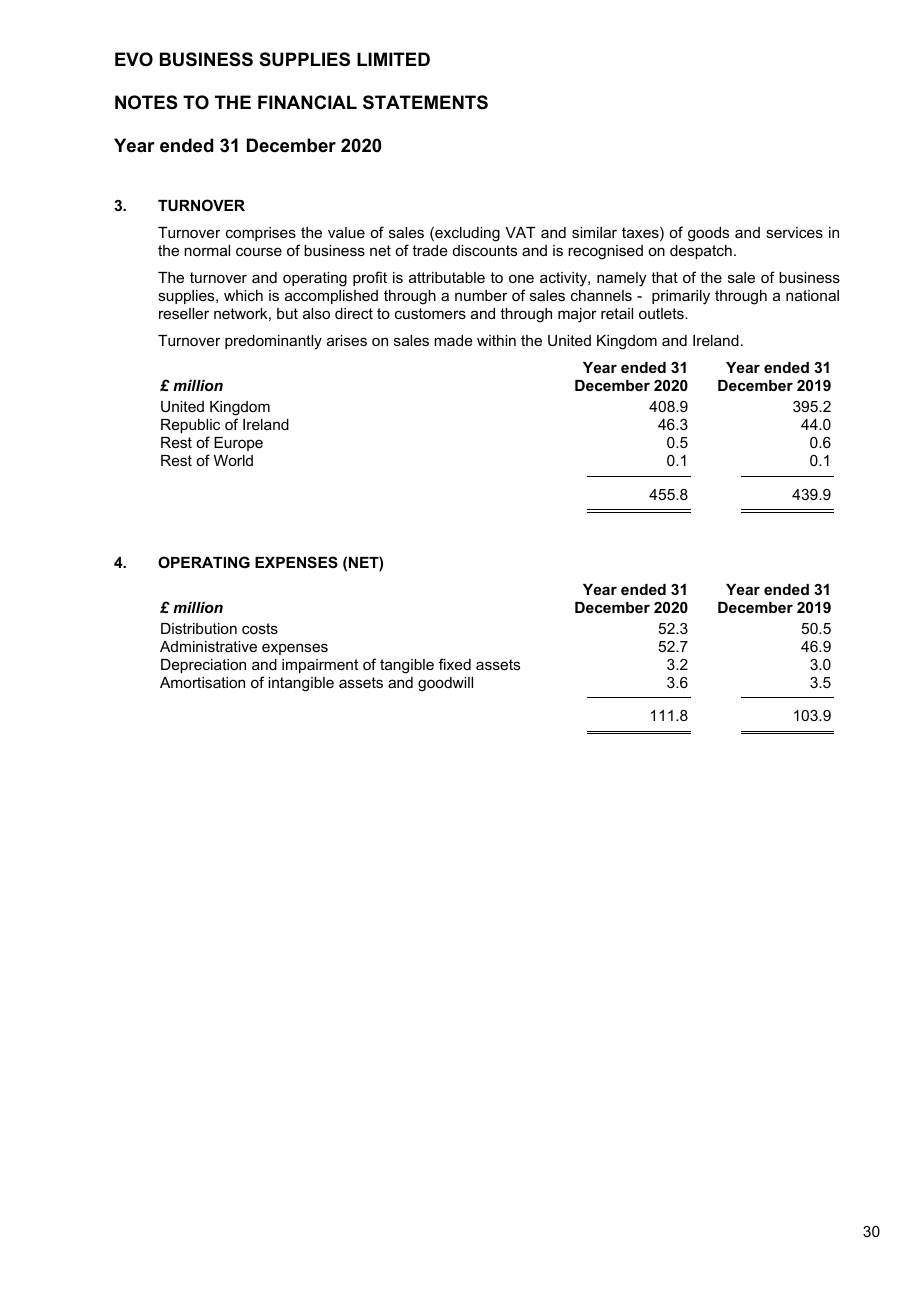 The width and height of the screenshot is (924, 1308). I want to click on comprises, so click(261, 234).
